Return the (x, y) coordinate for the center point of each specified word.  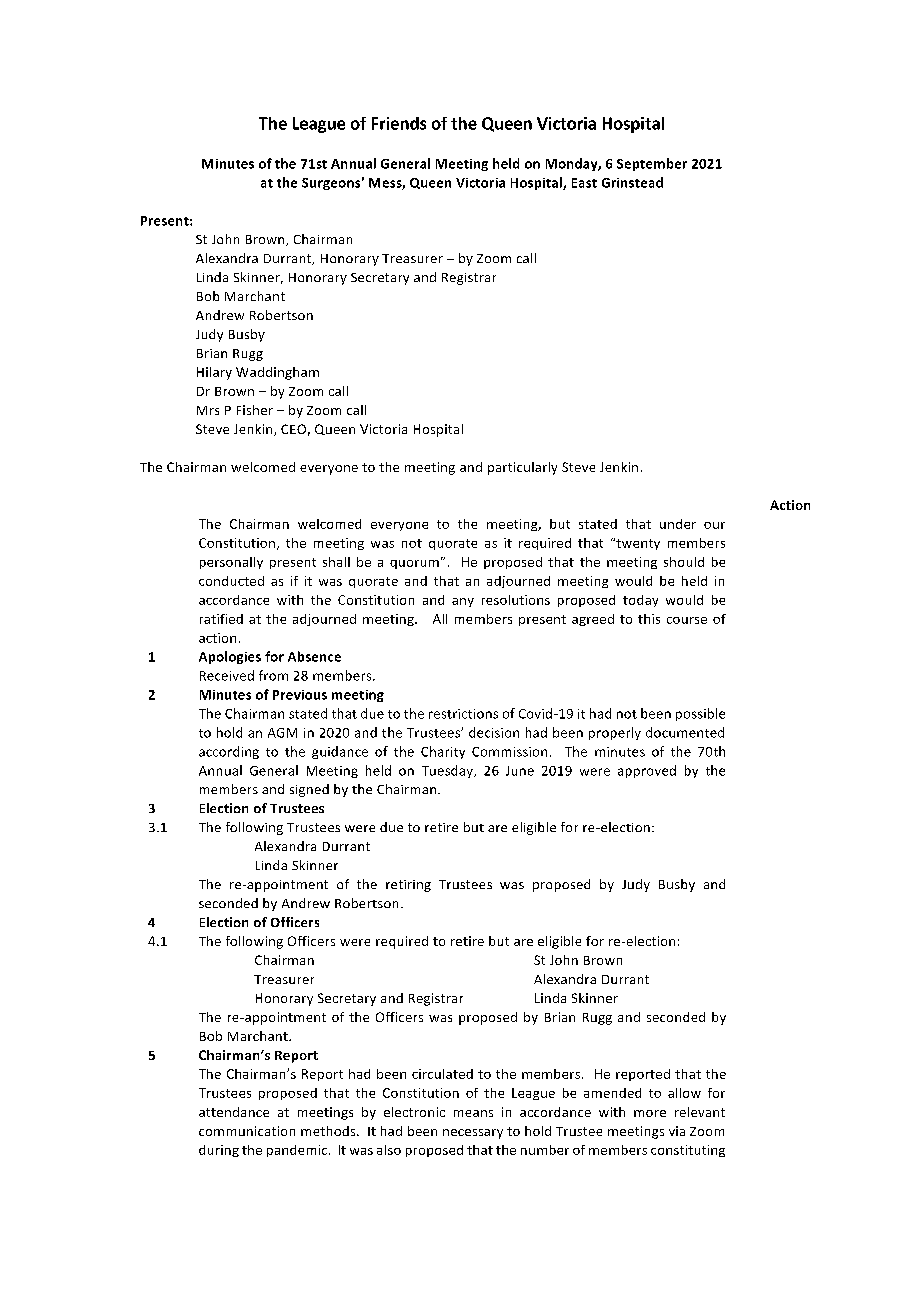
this (649, 619)
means (473, 1113)
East (584, 183)
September (652, 164)
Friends (399, 123)
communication (247, 1131)
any (463, 602)
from (273, 675)
